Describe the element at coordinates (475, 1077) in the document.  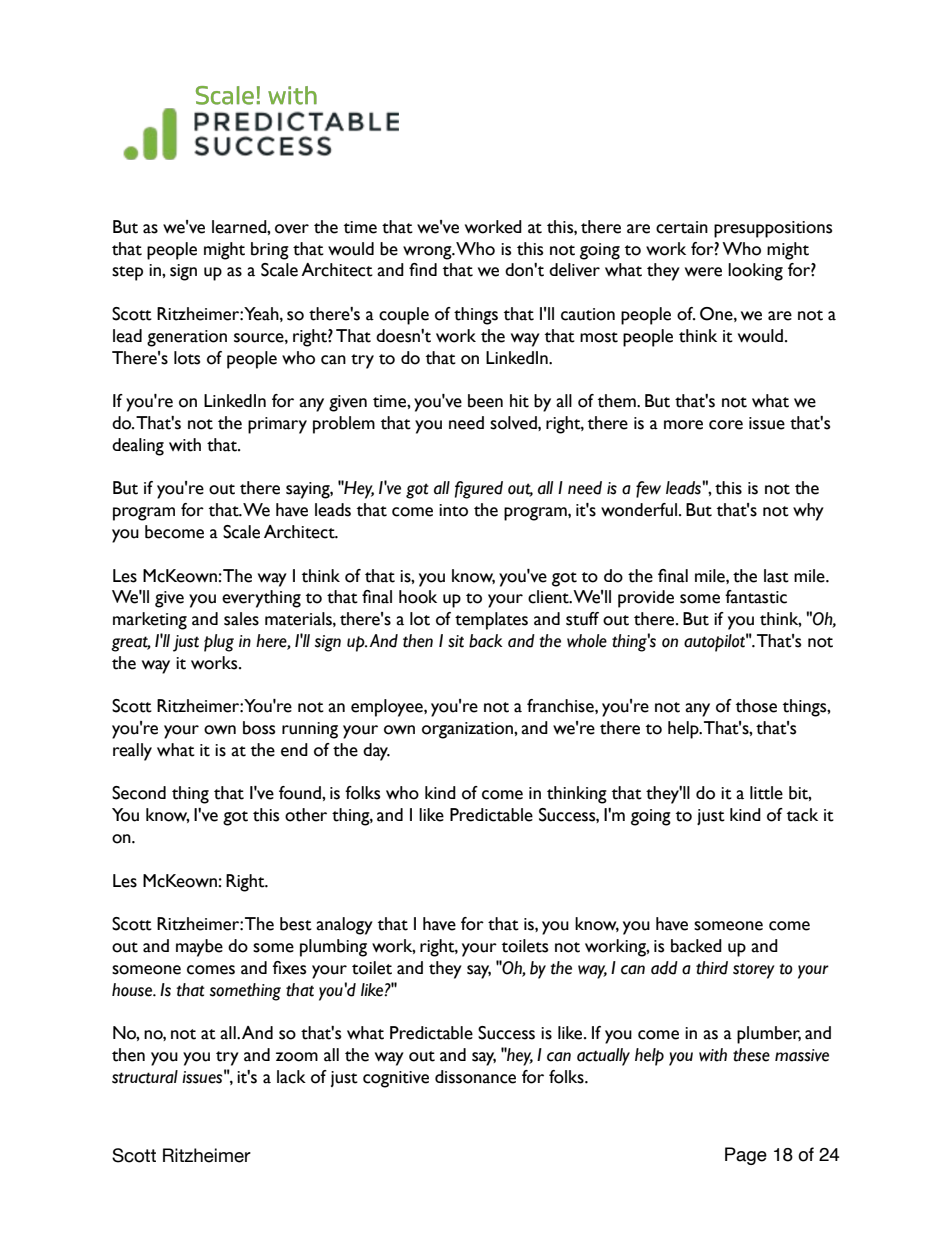
I see `dissonance` at that location.
